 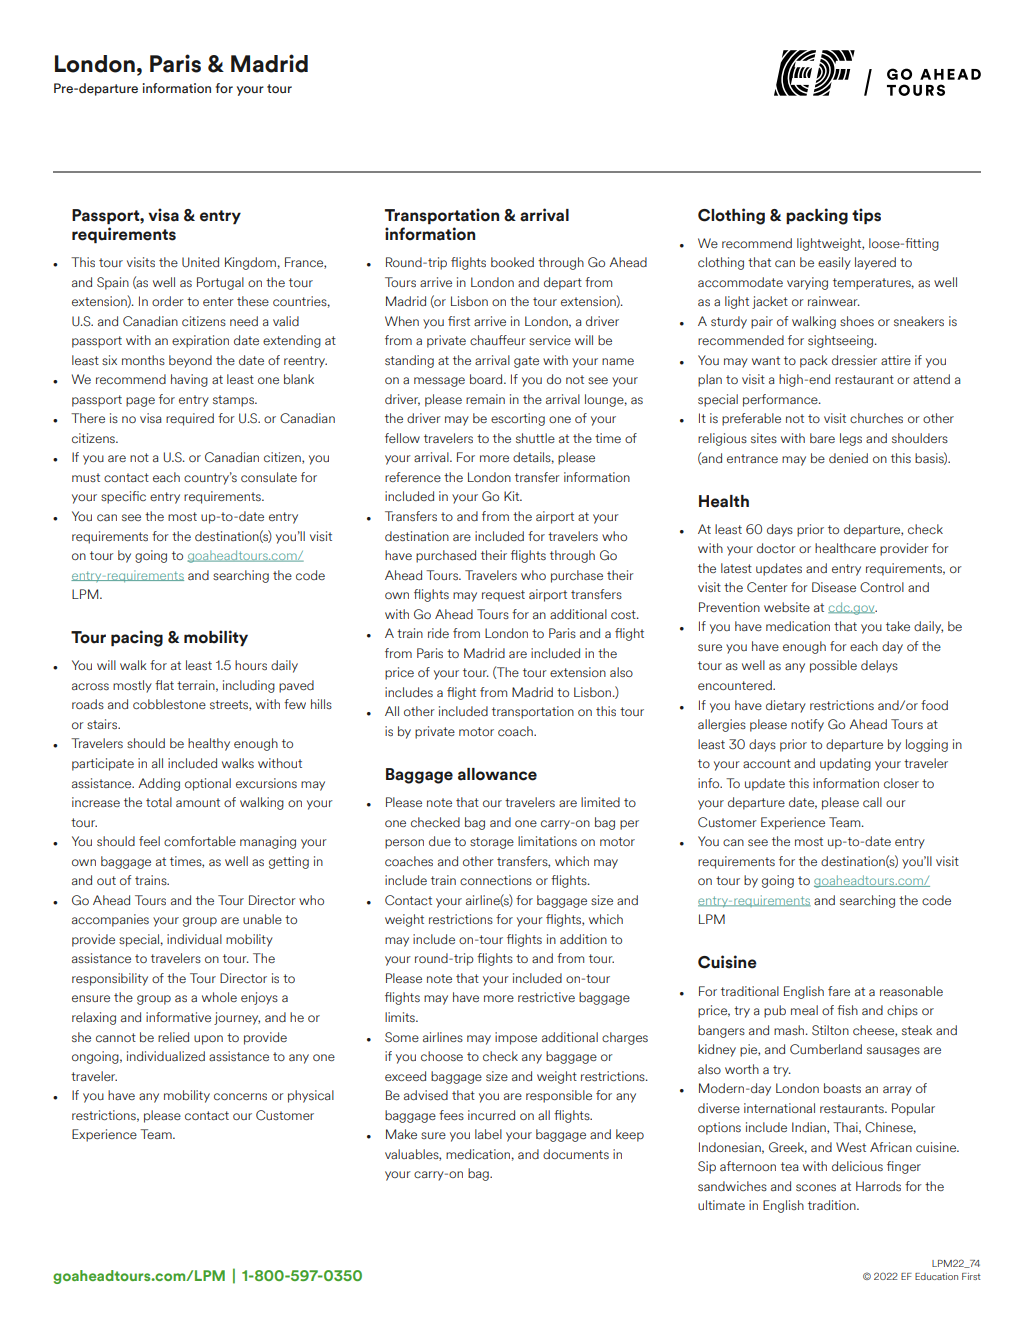 I want to click on updating, so click(x=845, y=764).
